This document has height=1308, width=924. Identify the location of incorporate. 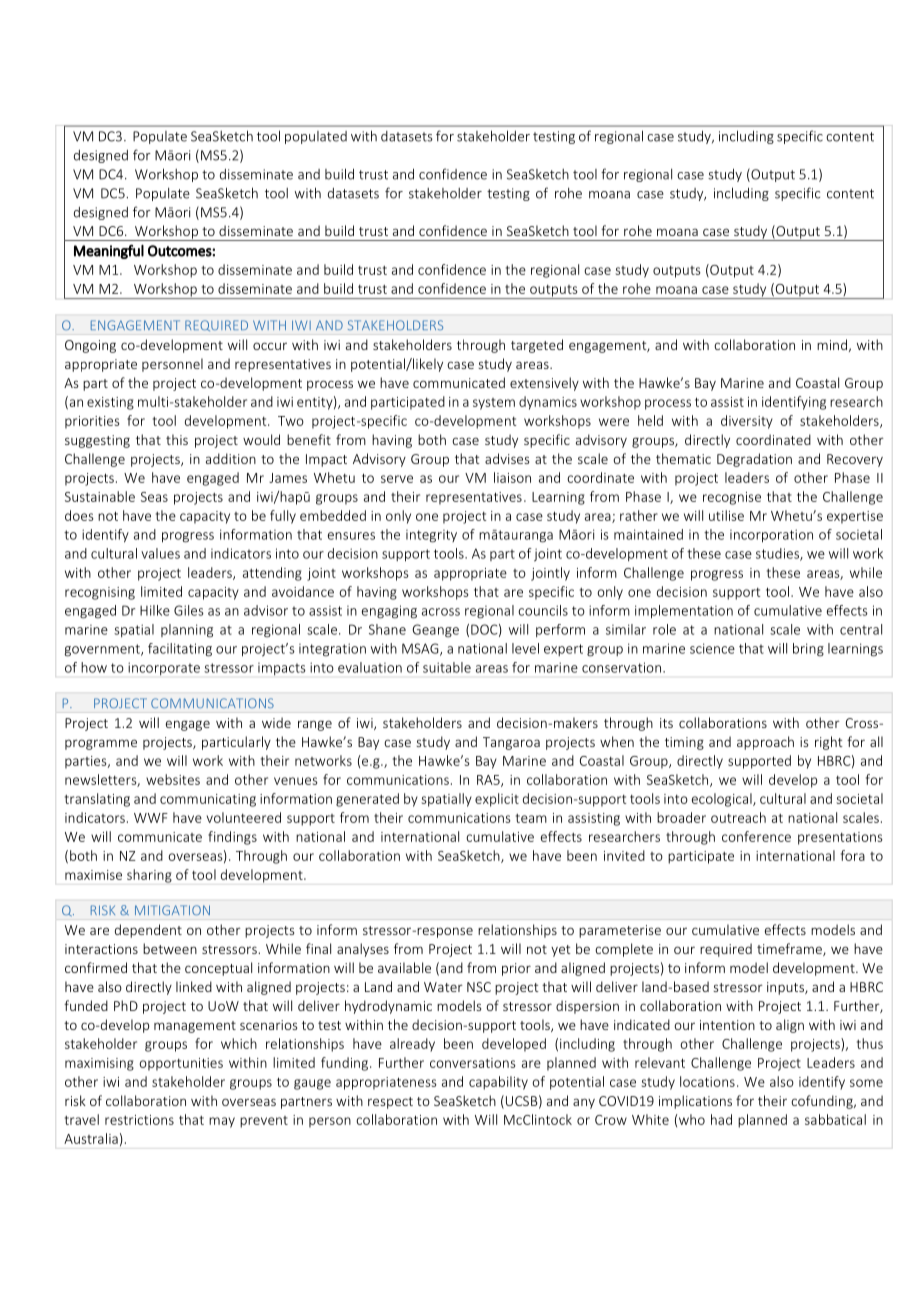
(164, 668).
